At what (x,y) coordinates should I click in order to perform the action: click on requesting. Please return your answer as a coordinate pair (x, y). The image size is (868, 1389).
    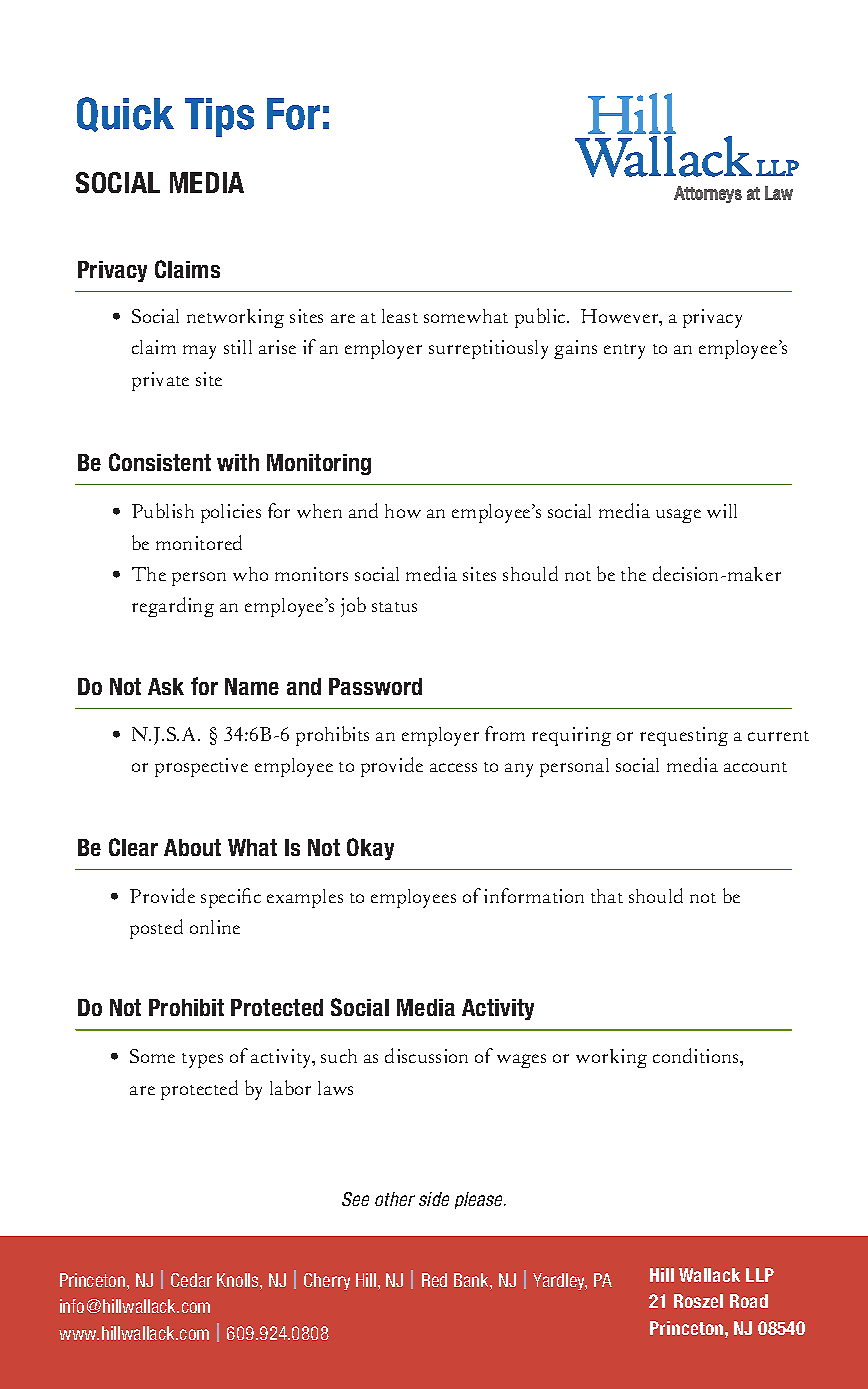
    Looking at the image, I should click on (684, 736).
